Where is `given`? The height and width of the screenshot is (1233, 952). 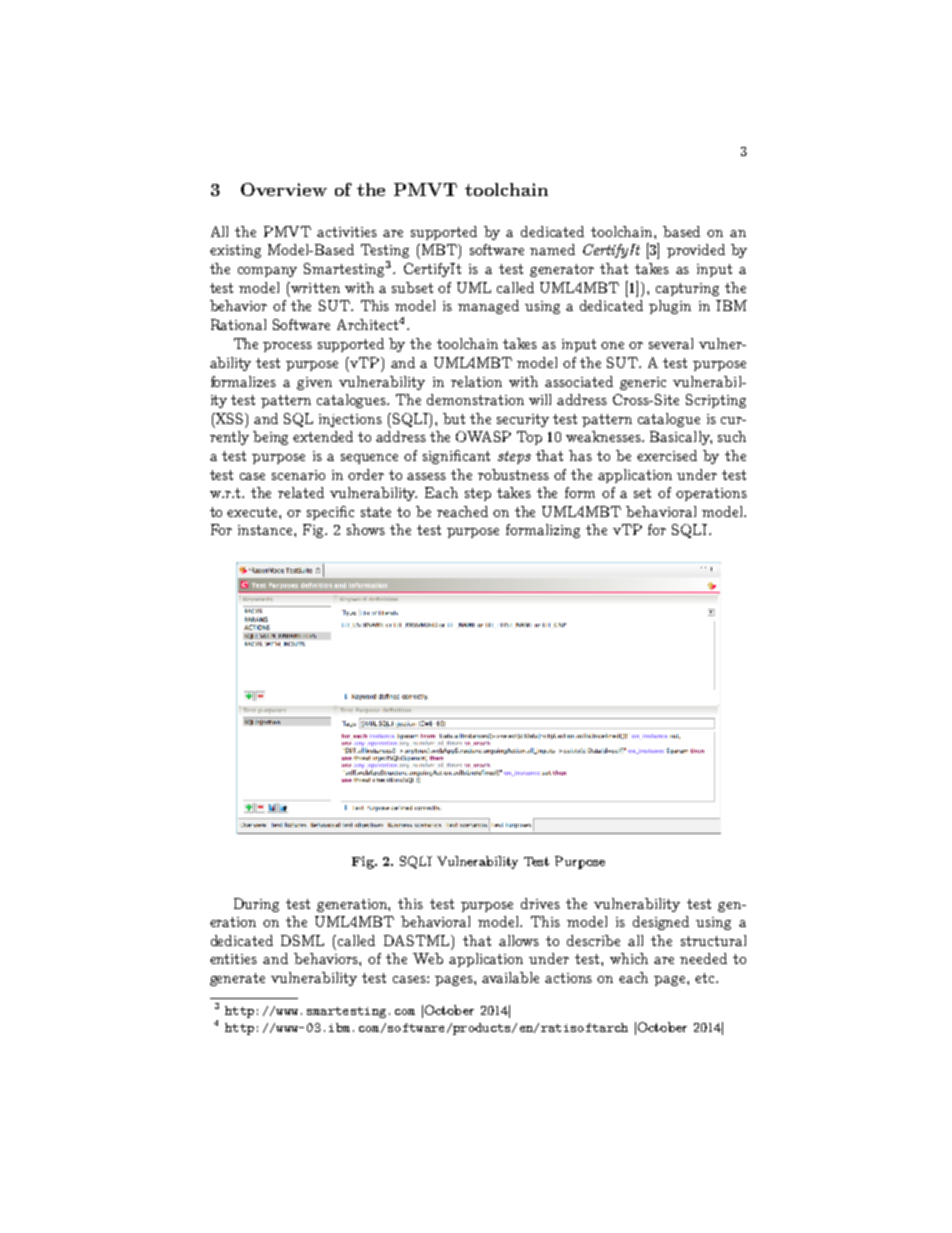
given is located at coordinates (314, 383).
